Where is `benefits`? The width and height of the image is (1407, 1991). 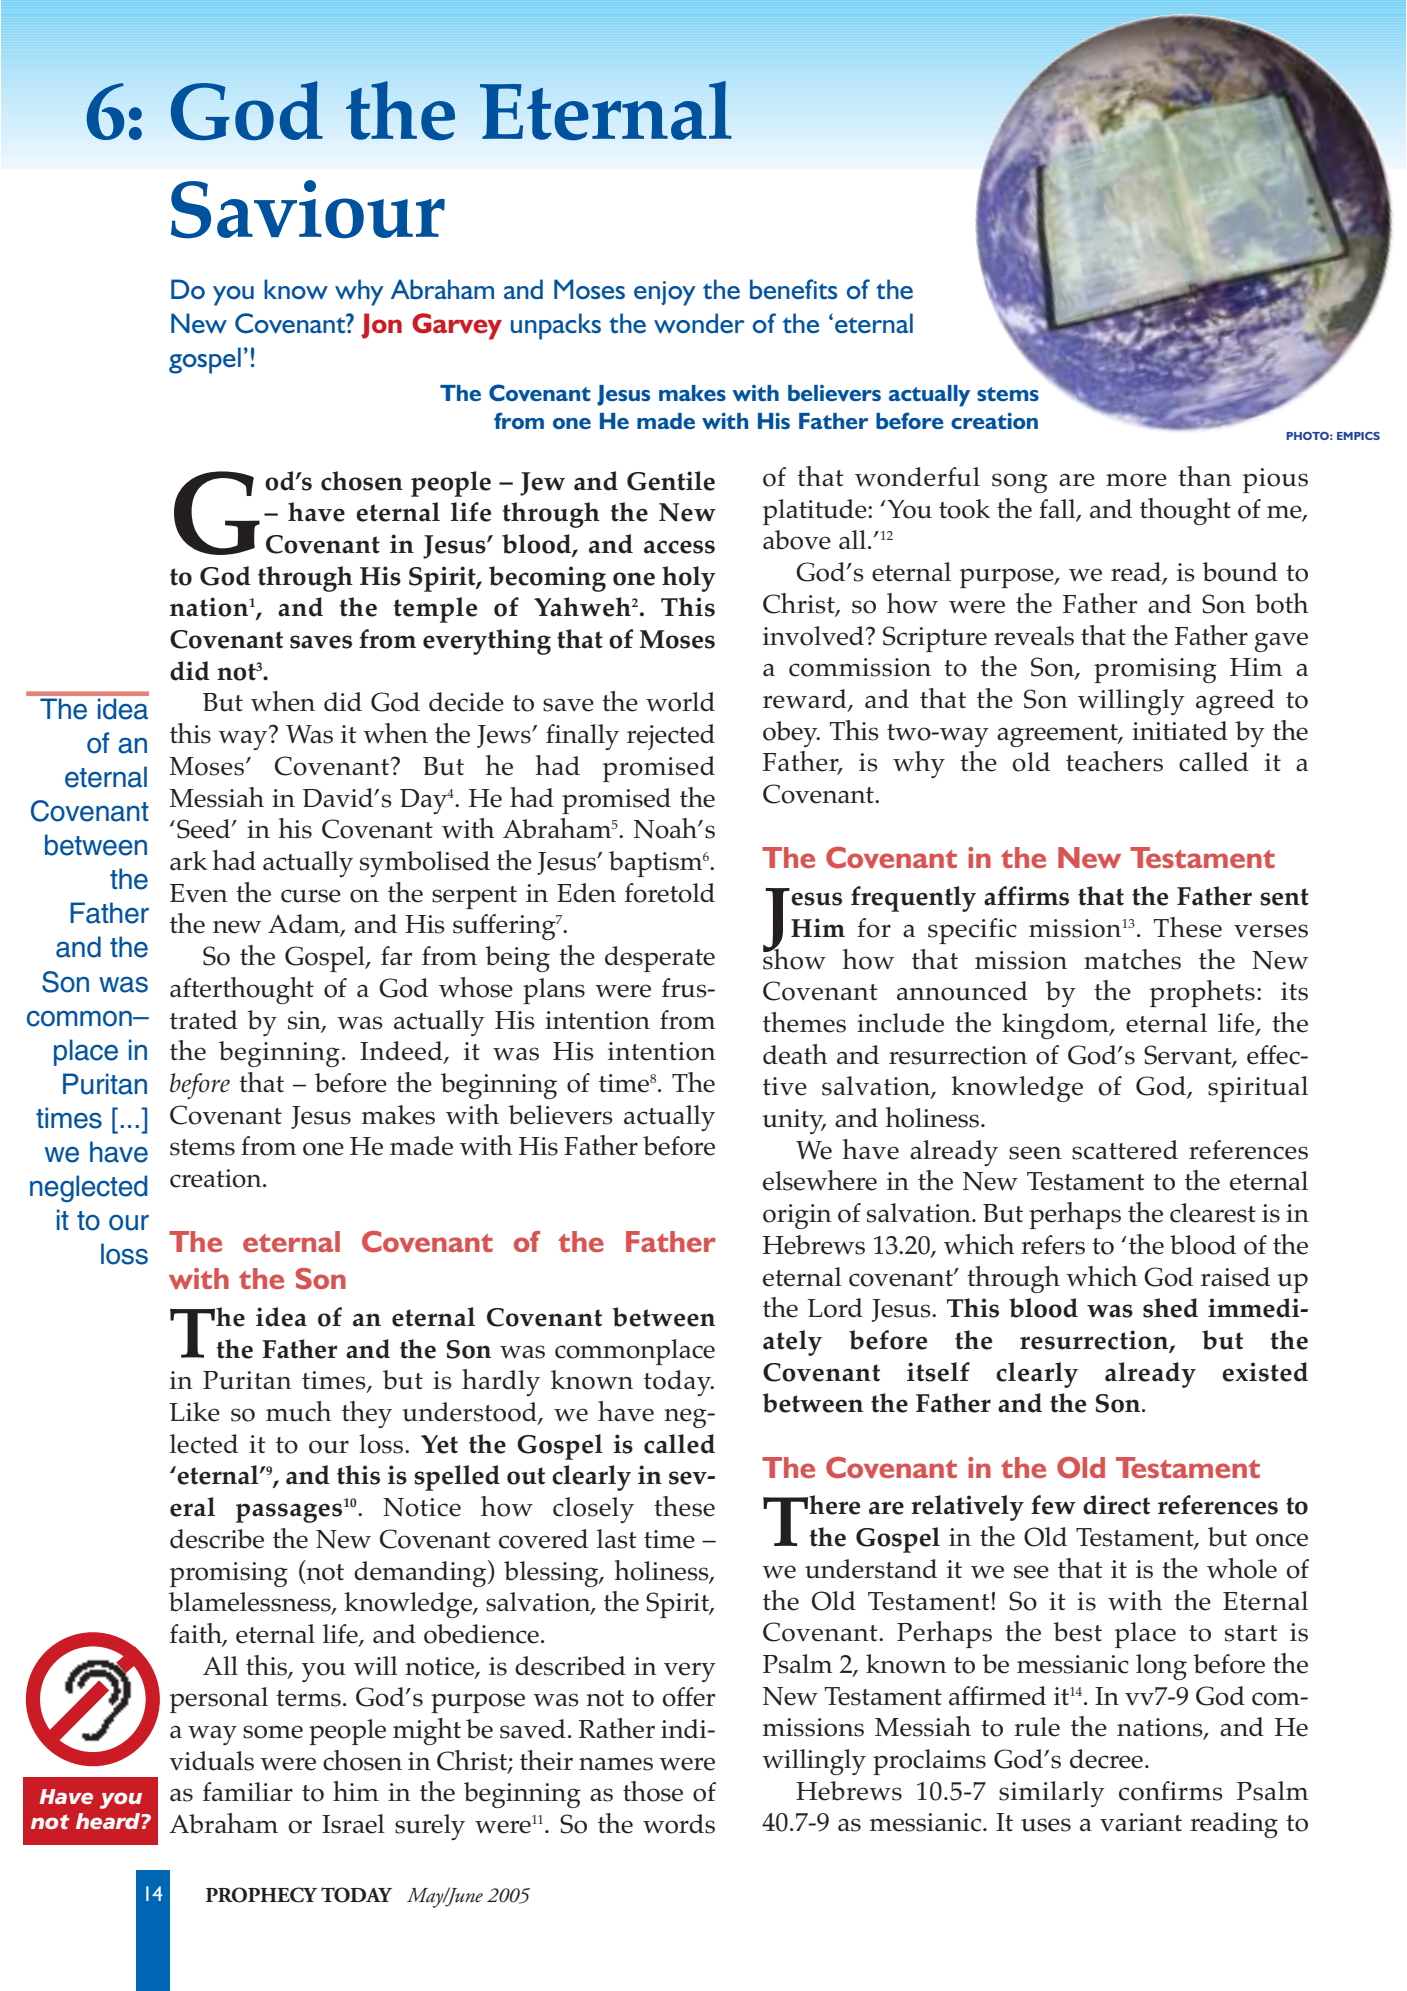
benefits is located at coordinates (793, 289).
